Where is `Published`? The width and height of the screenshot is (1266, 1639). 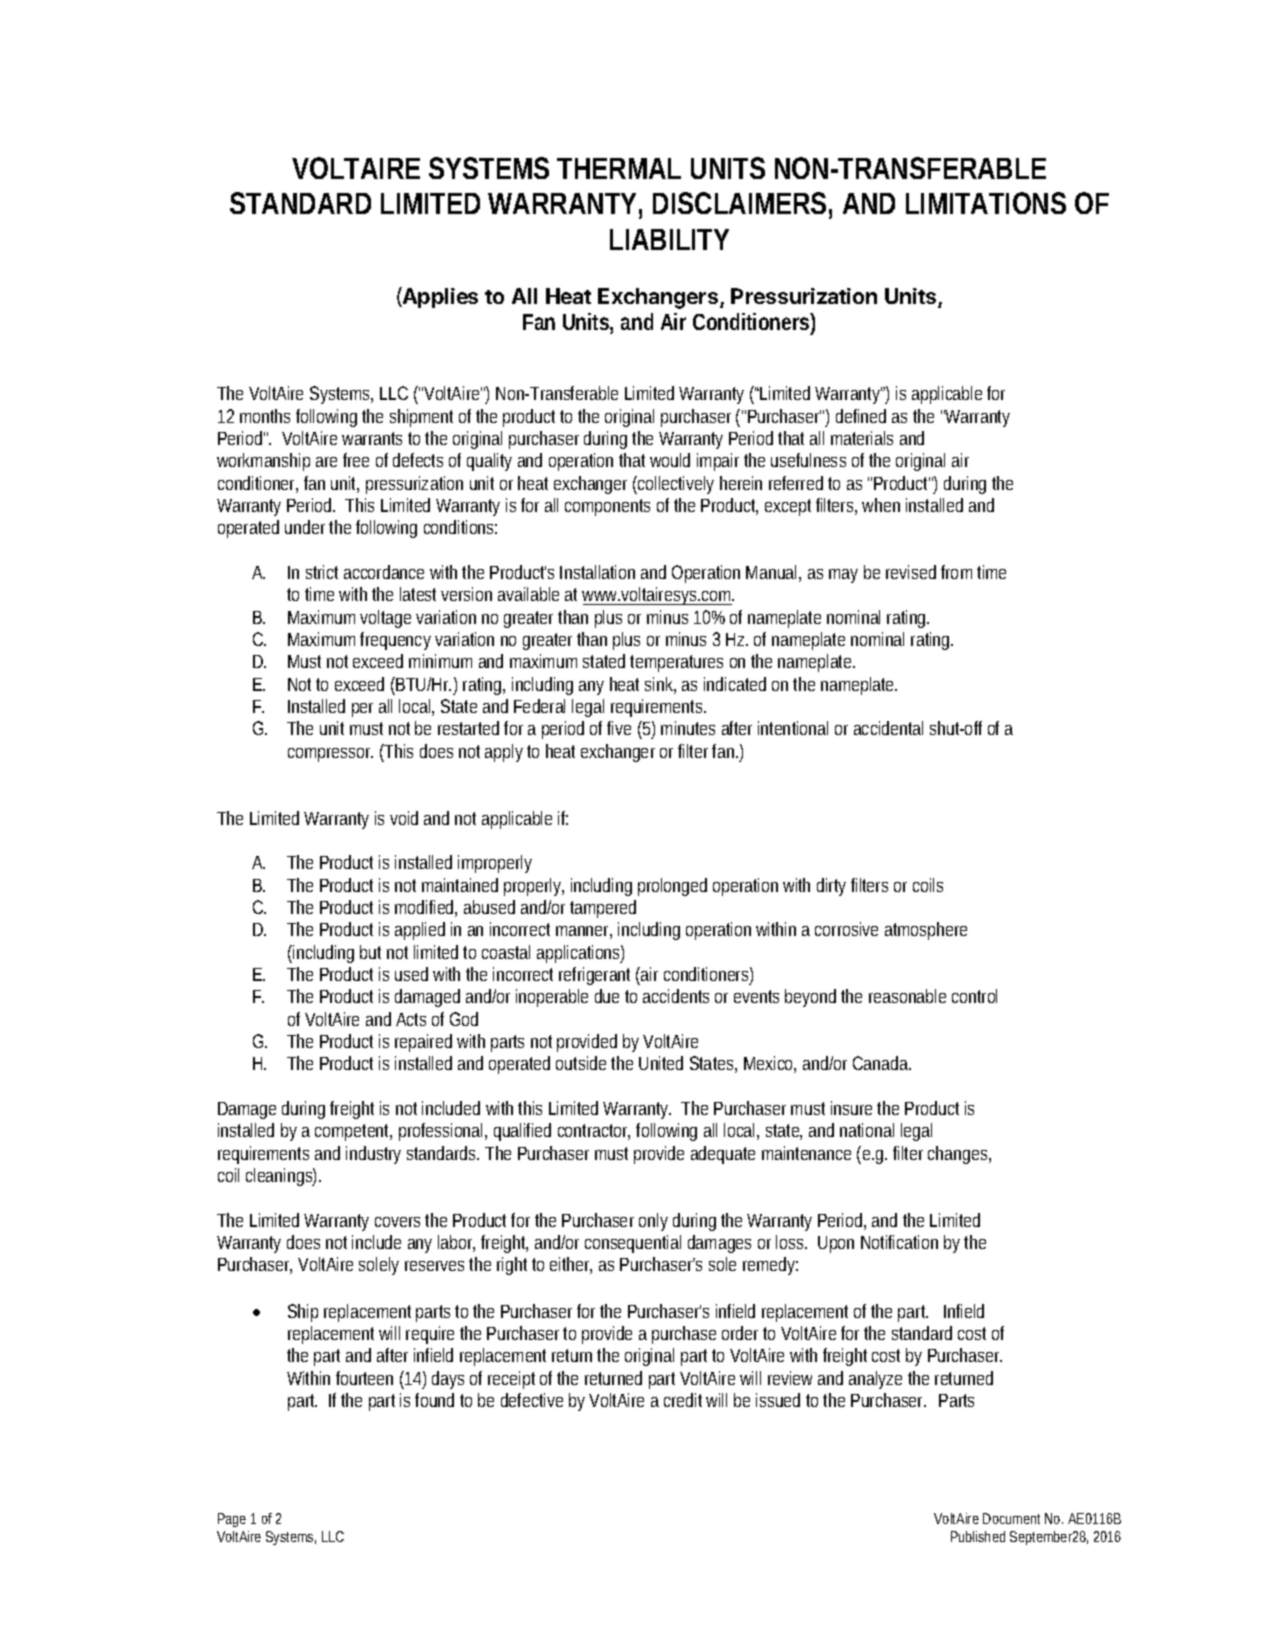 Published is located at coordinates (978, 1536).
